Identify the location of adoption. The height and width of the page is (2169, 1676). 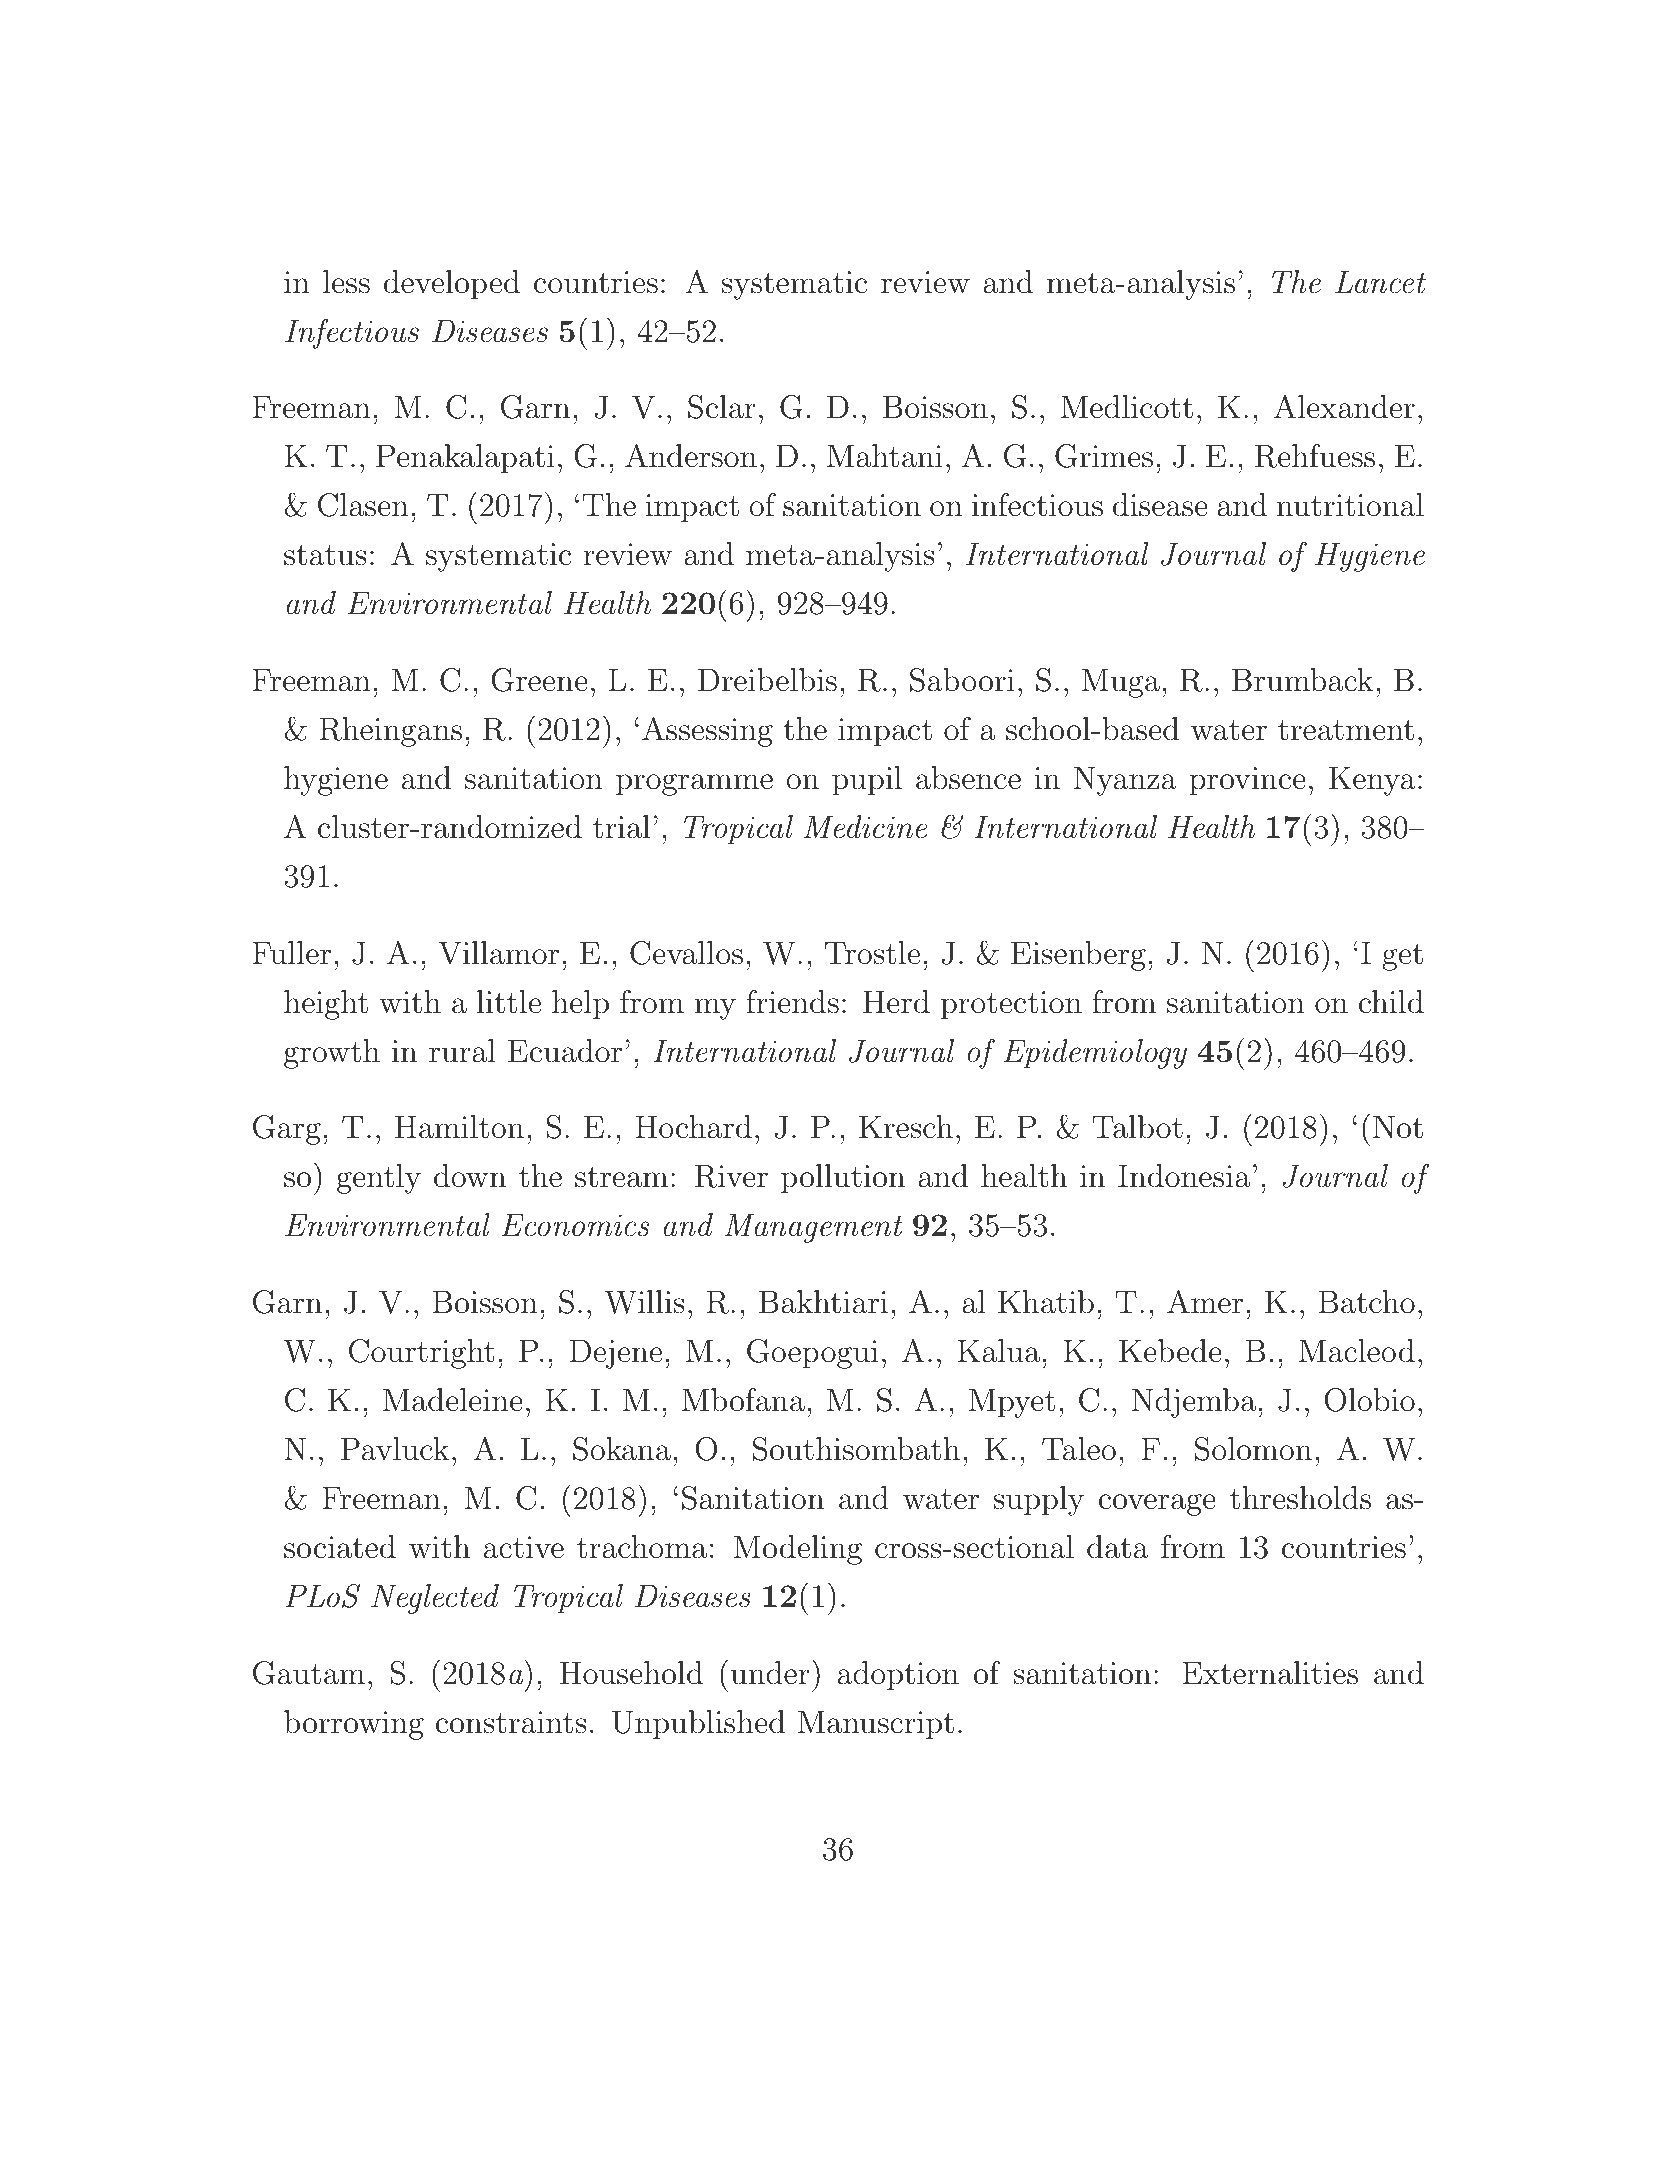
(898, 1676).
